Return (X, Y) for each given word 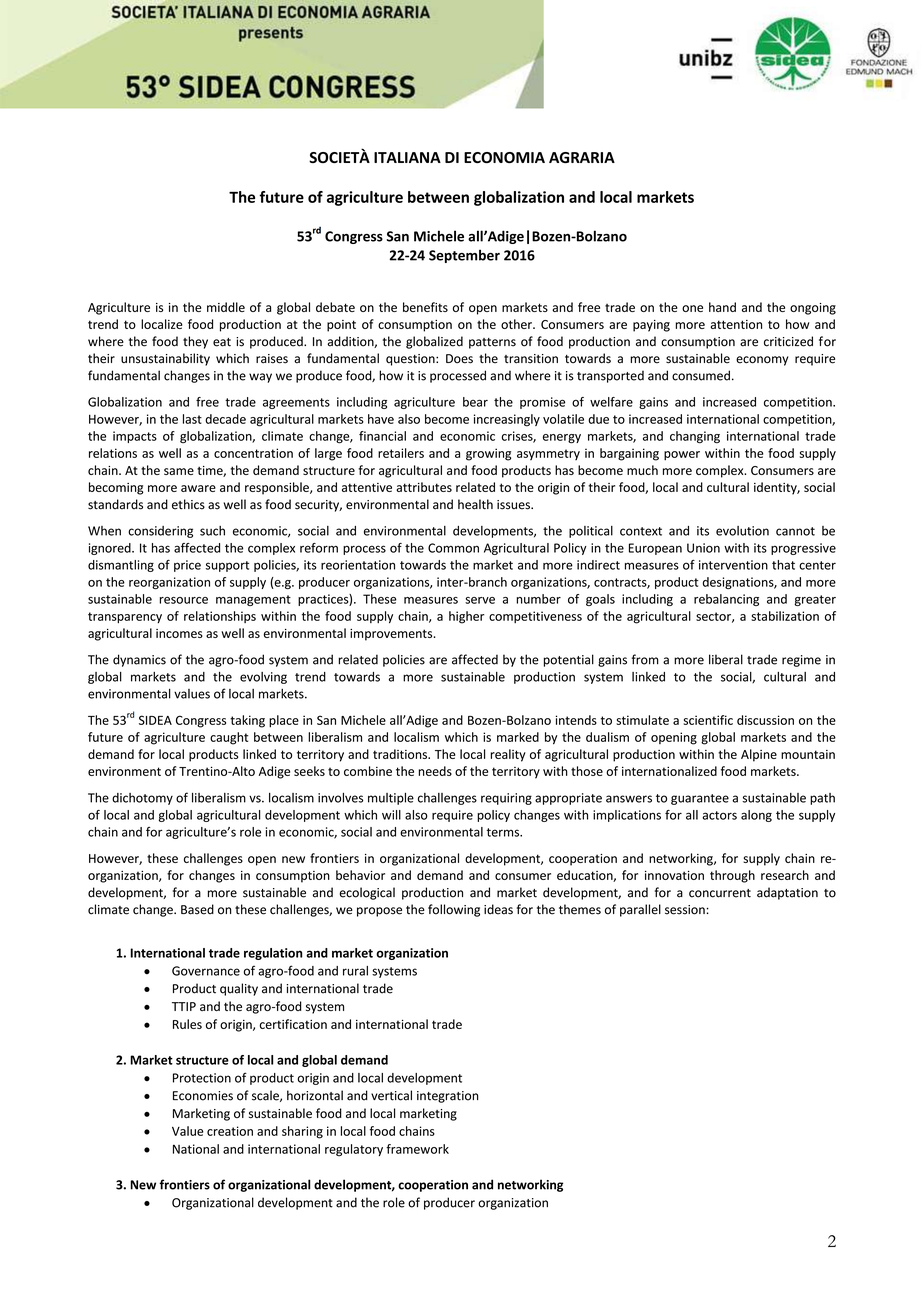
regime (801, 661)
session (686, 910)
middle (226, 307)
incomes (179, 633)
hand (722, 307)
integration (448, 1097)
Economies (203, 1096)
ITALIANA (407, 157)
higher (466, 617)
